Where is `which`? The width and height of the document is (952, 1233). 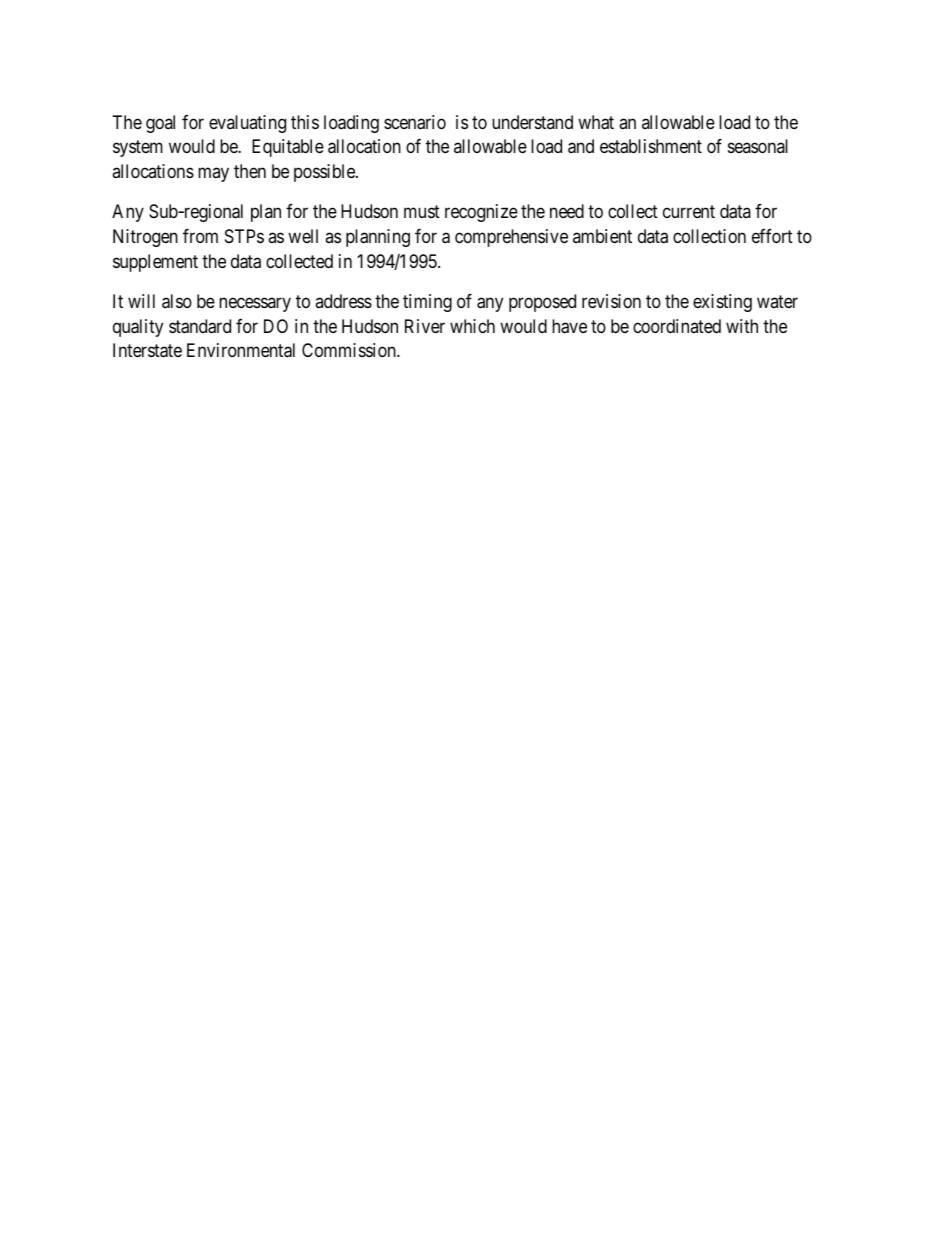 which is located at coordinates (472, 326).
